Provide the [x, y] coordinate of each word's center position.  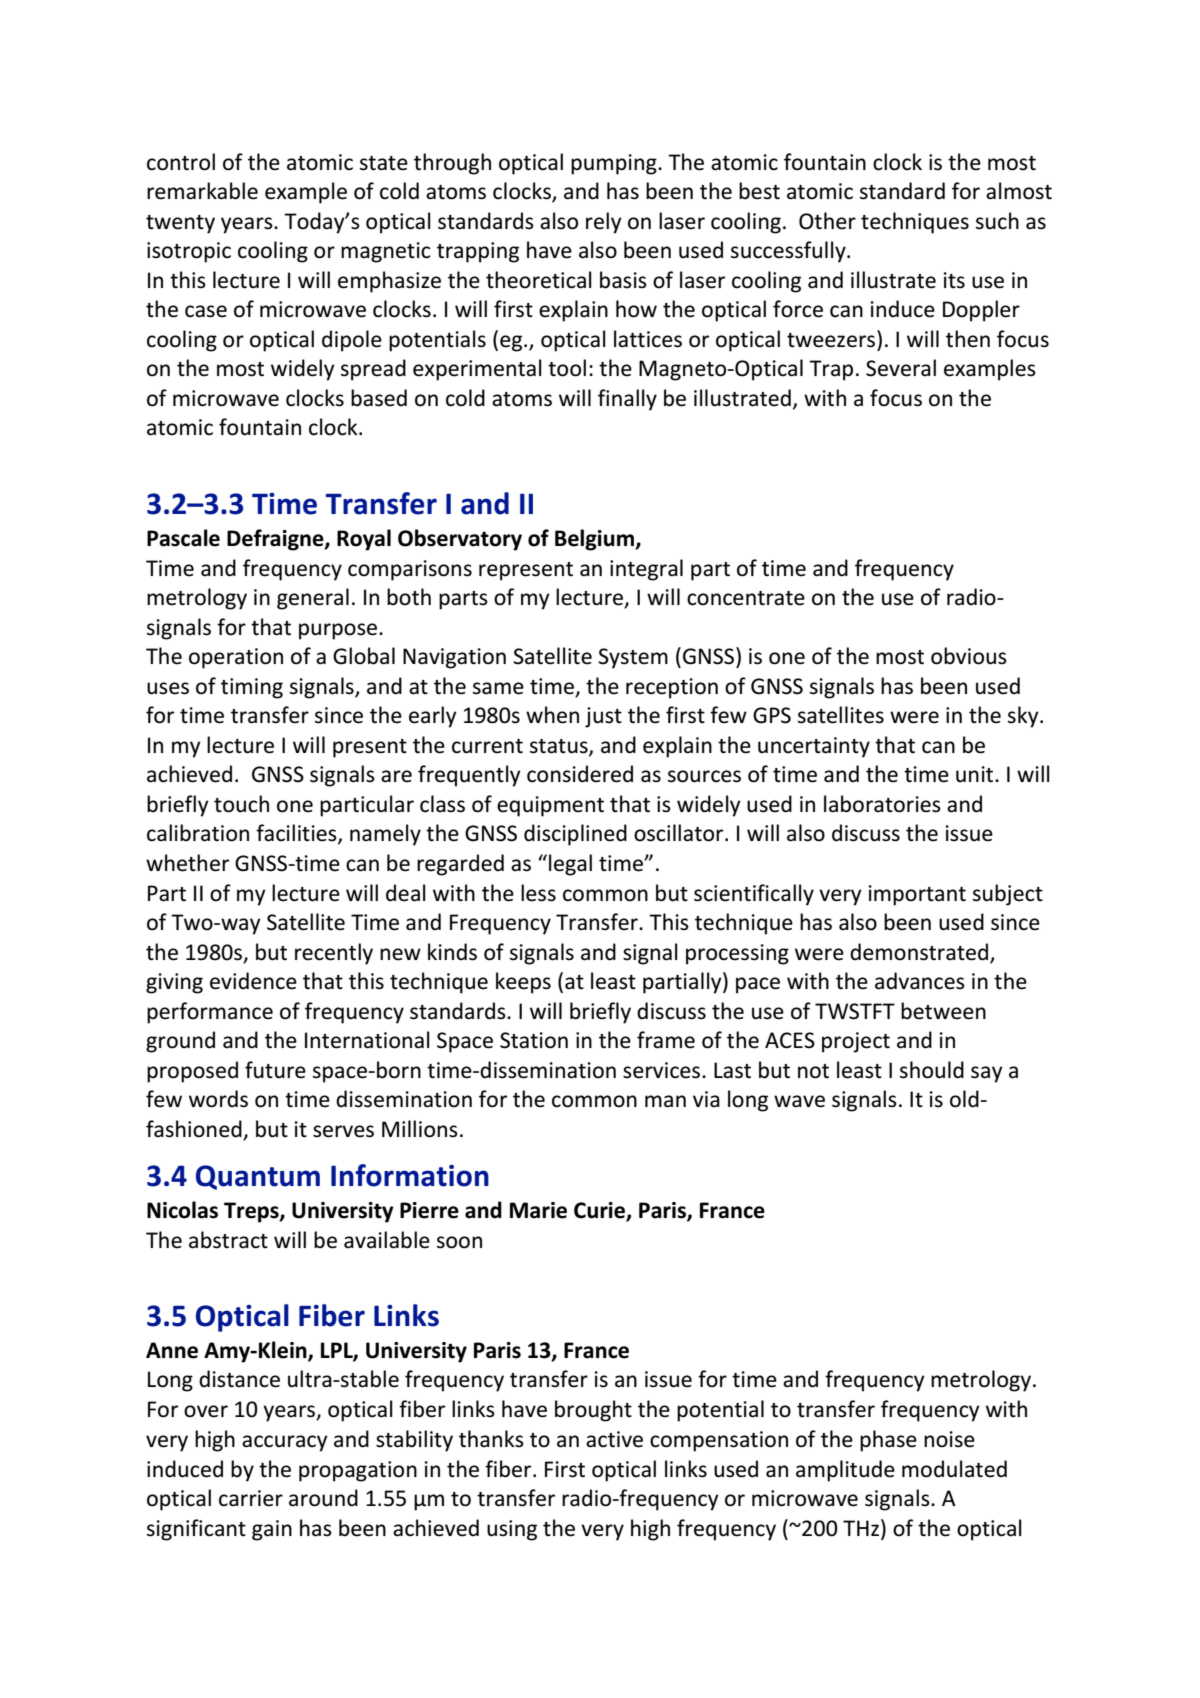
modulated [954, 1469]
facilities [297, 834]
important [917, 895]
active [614, 1439]
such [997, 221]
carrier [251, 1498]
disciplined [575, 835]
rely [604, 223]
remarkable [202, 191]
